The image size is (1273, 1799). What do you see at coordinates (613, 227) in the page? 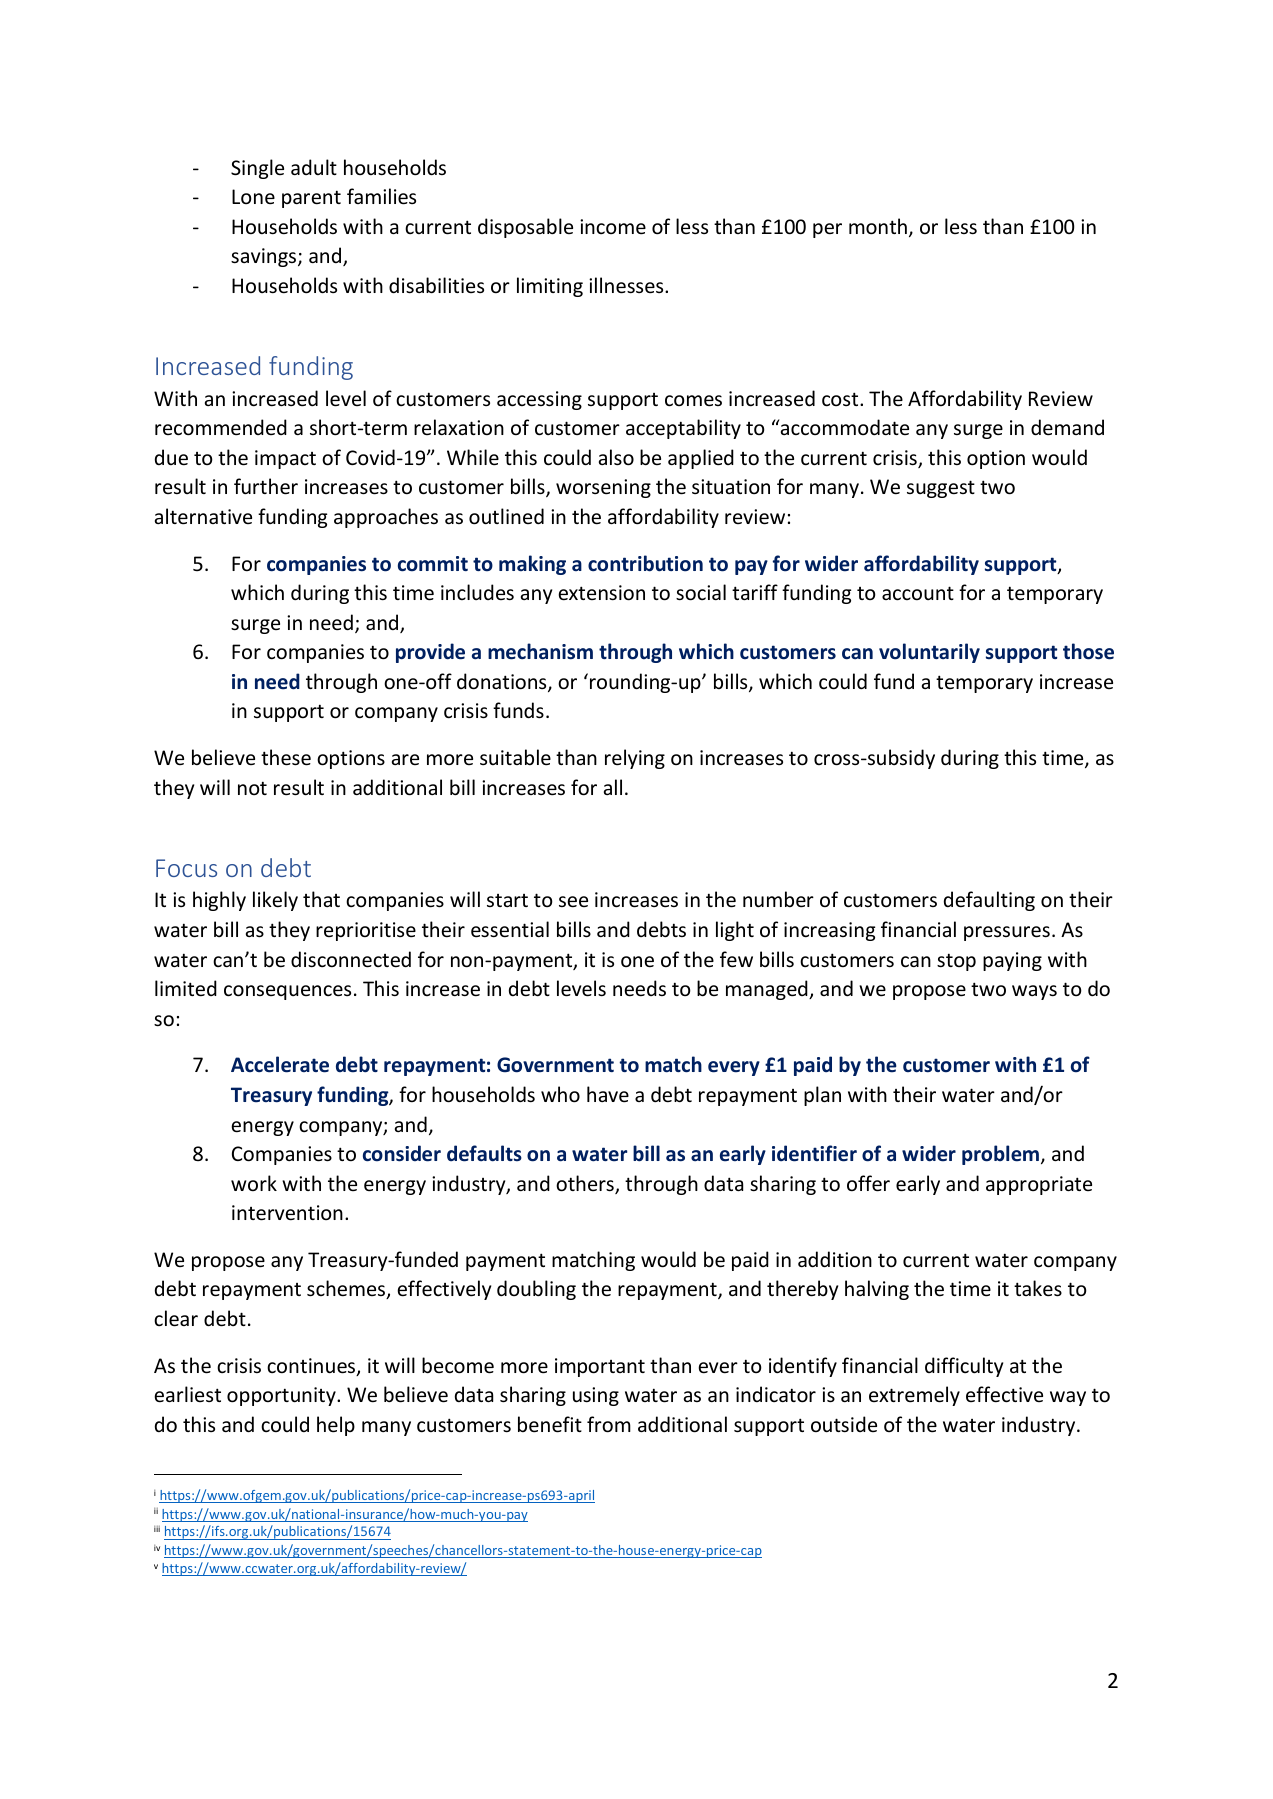
I see `income` at bounding box center [613, 227].
